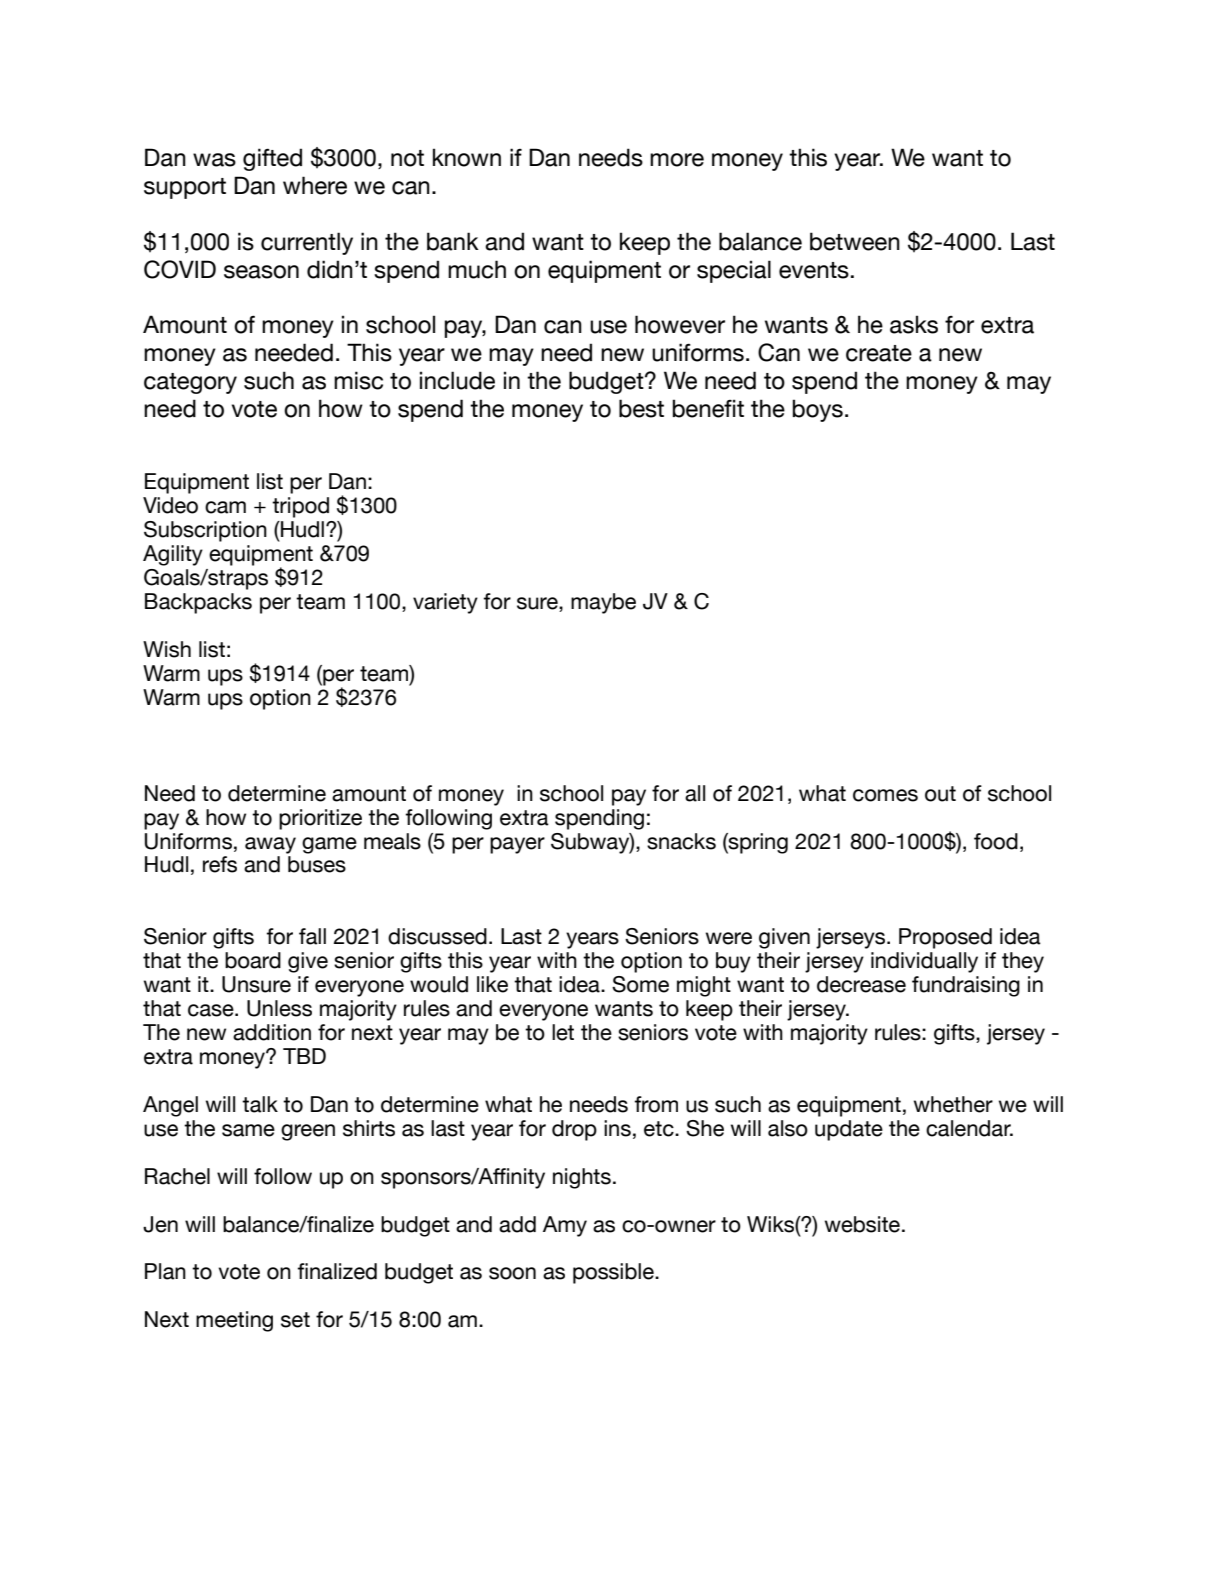 The width and height of the page is (1221, 1580). I want to click on boys, so click(817, 410).
